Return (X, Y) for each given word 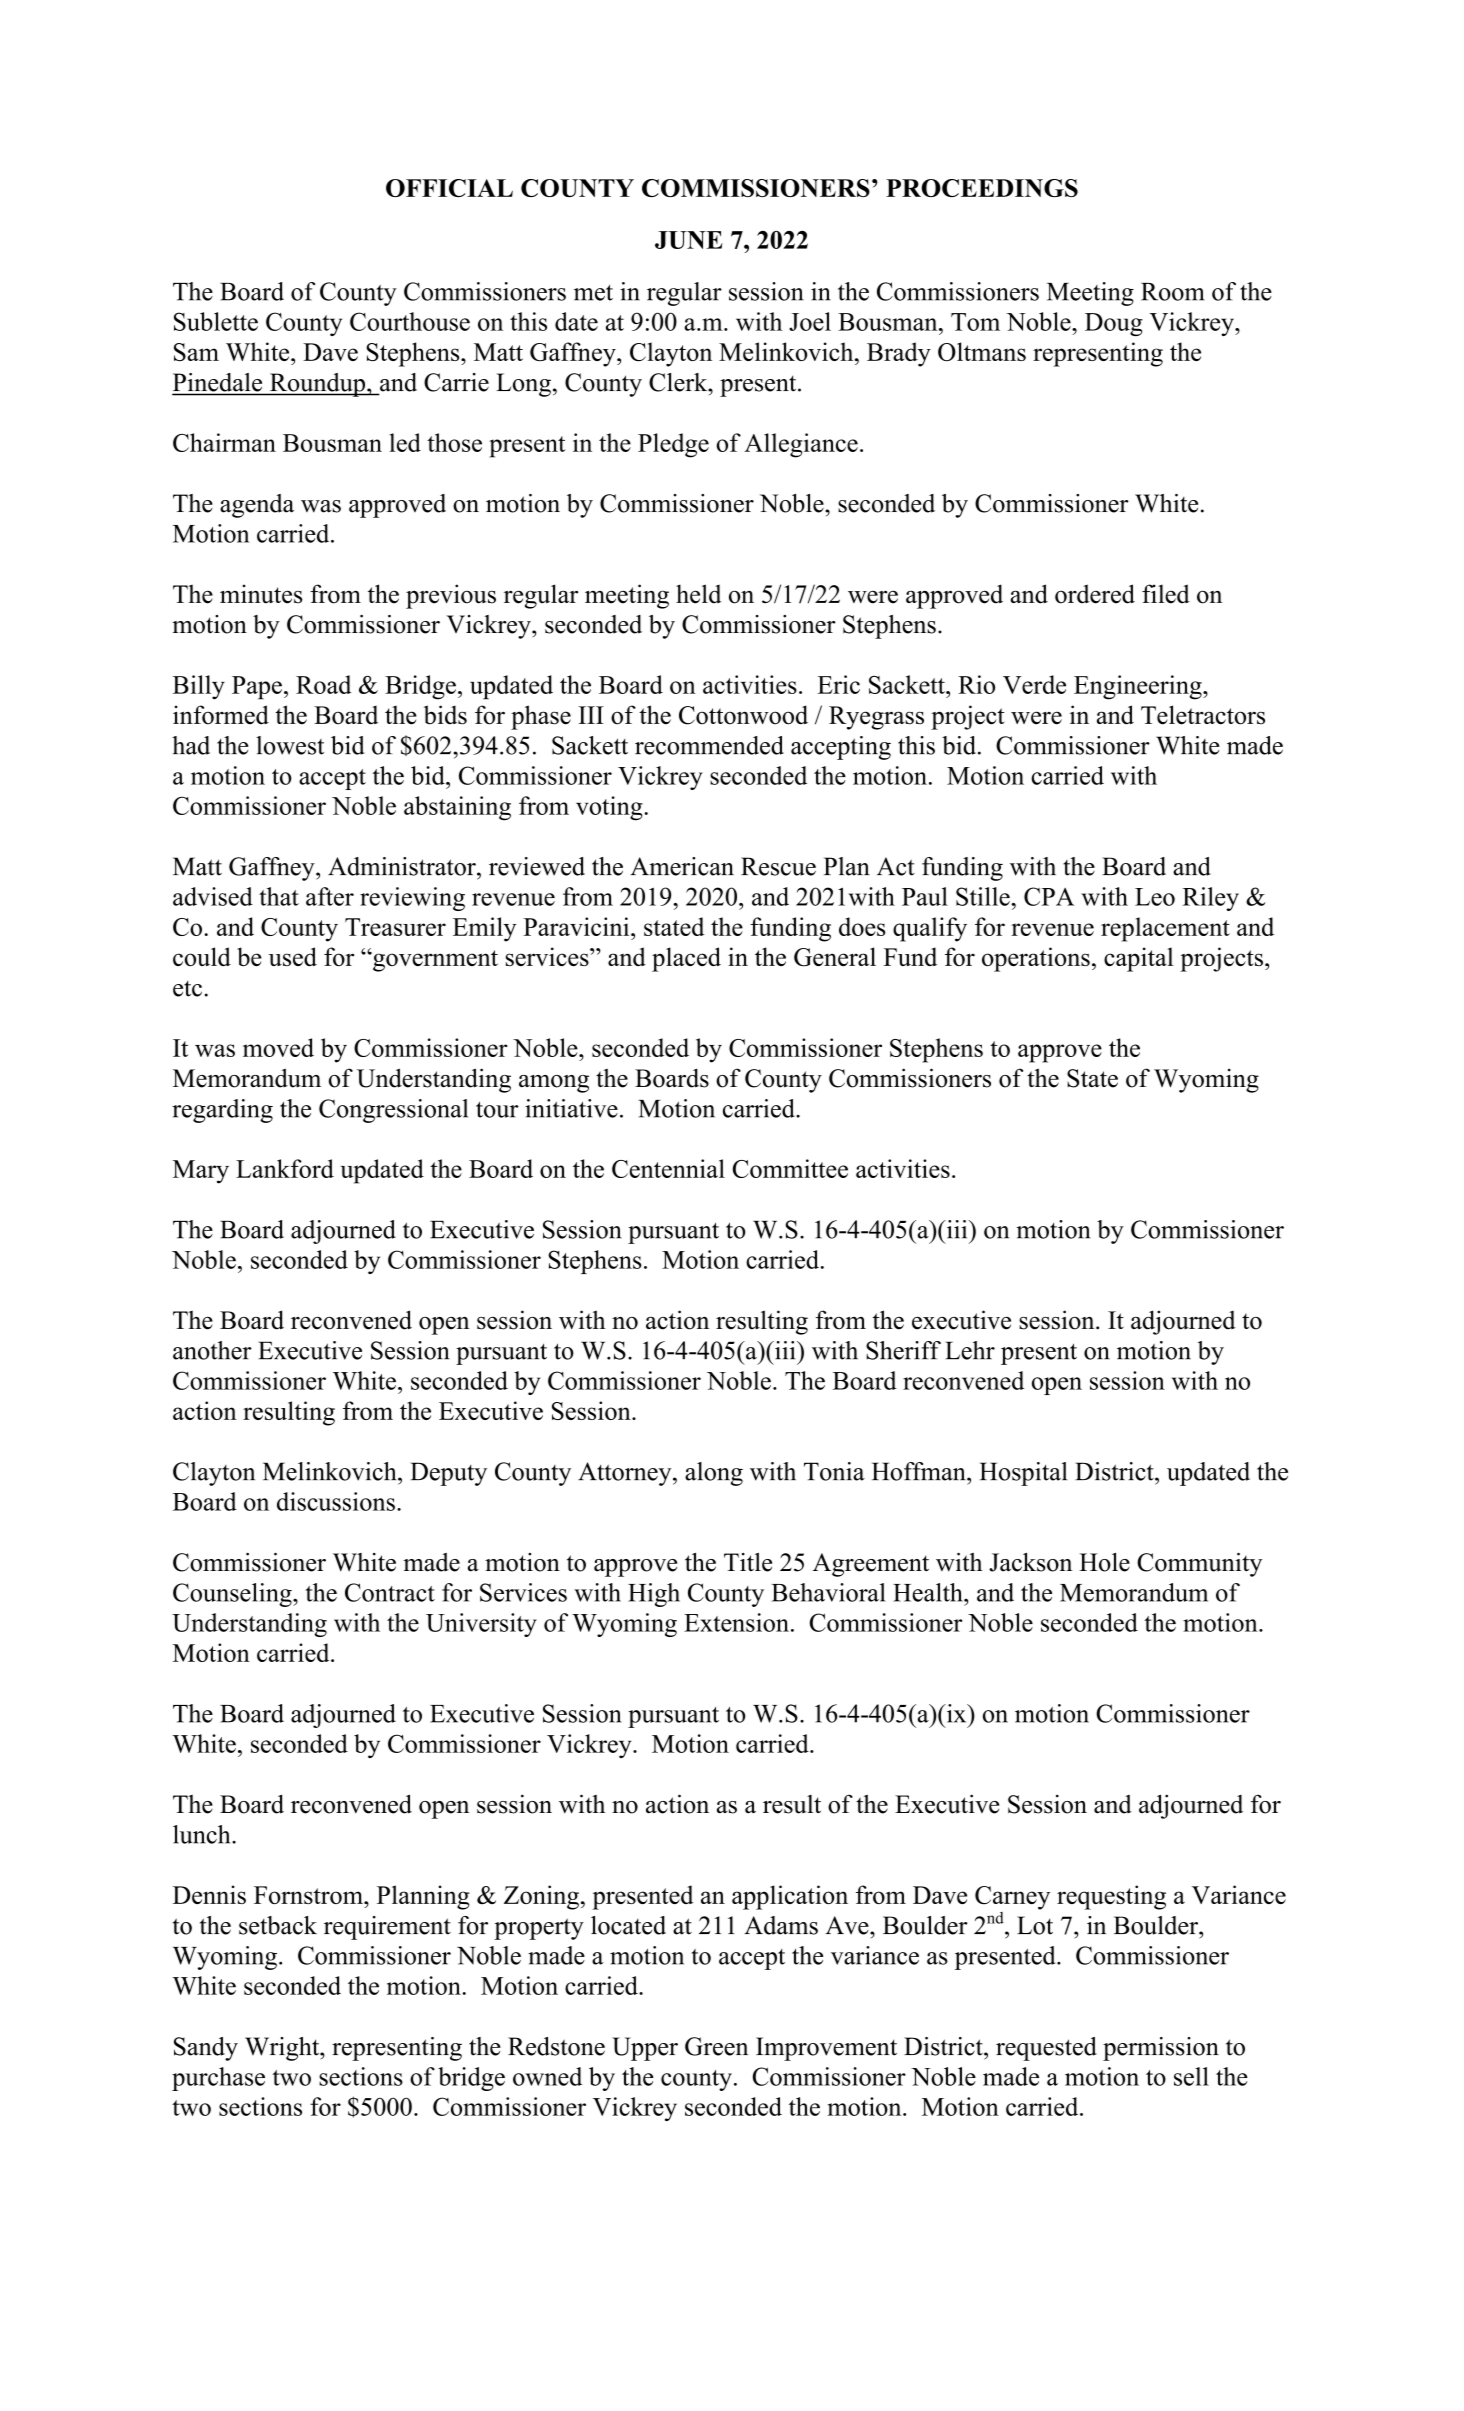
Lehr (970, 1350)
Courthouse (410, 321)
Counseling (233, 1595)
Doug (1114, 324)
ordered (1095, 594)
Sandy (206, 2049)
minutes (261, 594)
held (699, 594)
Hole (1104, 1562)
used (293, 956)
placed (686, 959)
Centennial (668, 1168)
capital (1138, 959)
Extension (736, 1622)
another (212, 1350)
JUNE (689, 240)
